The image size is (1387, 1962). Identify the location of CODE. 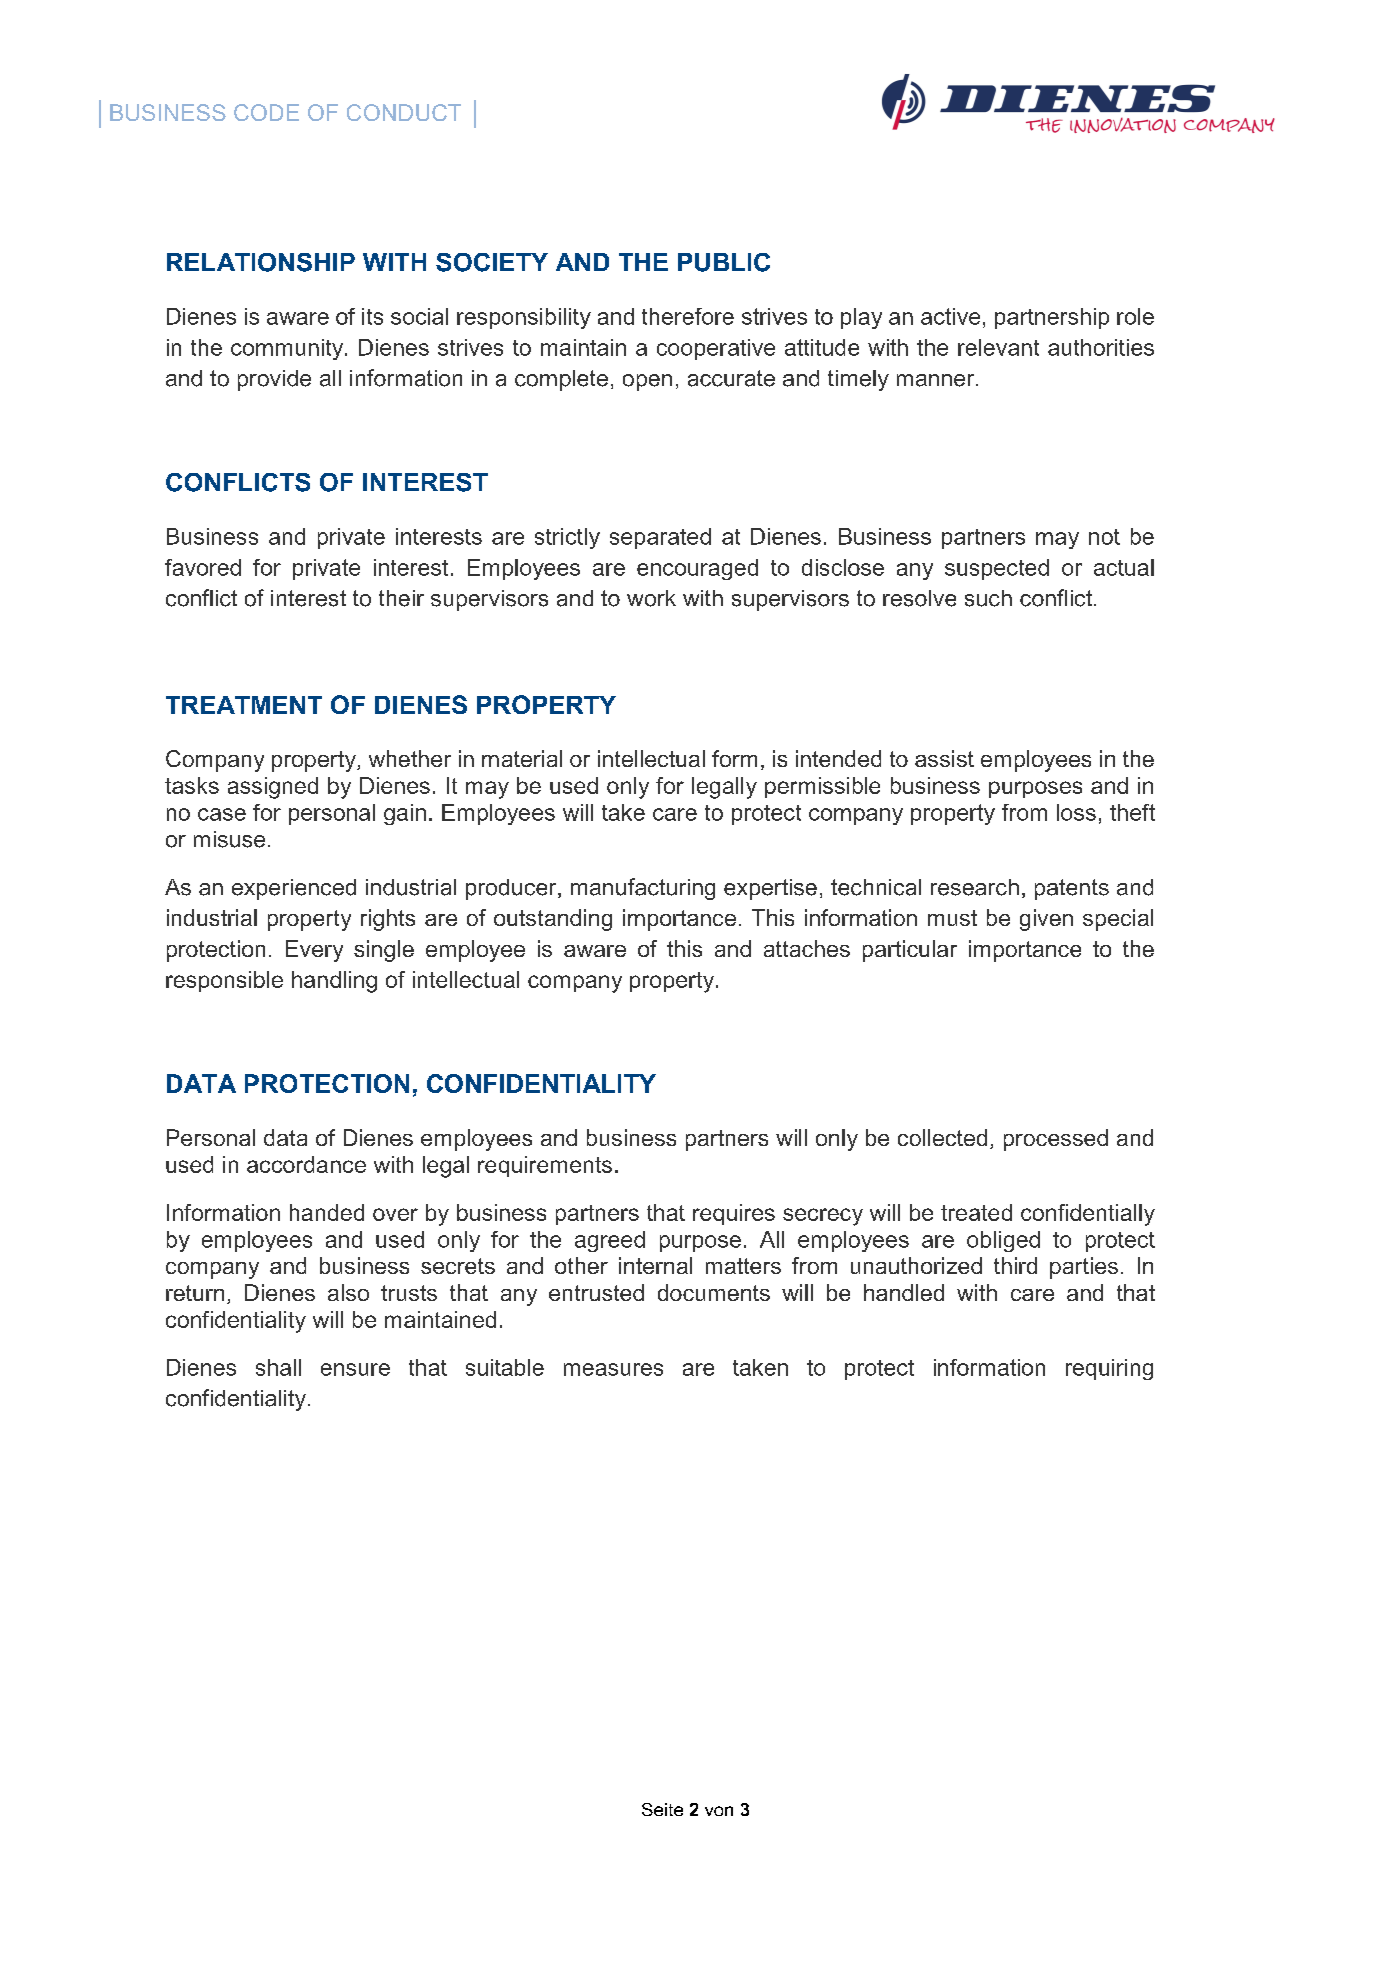
(266, 112).
